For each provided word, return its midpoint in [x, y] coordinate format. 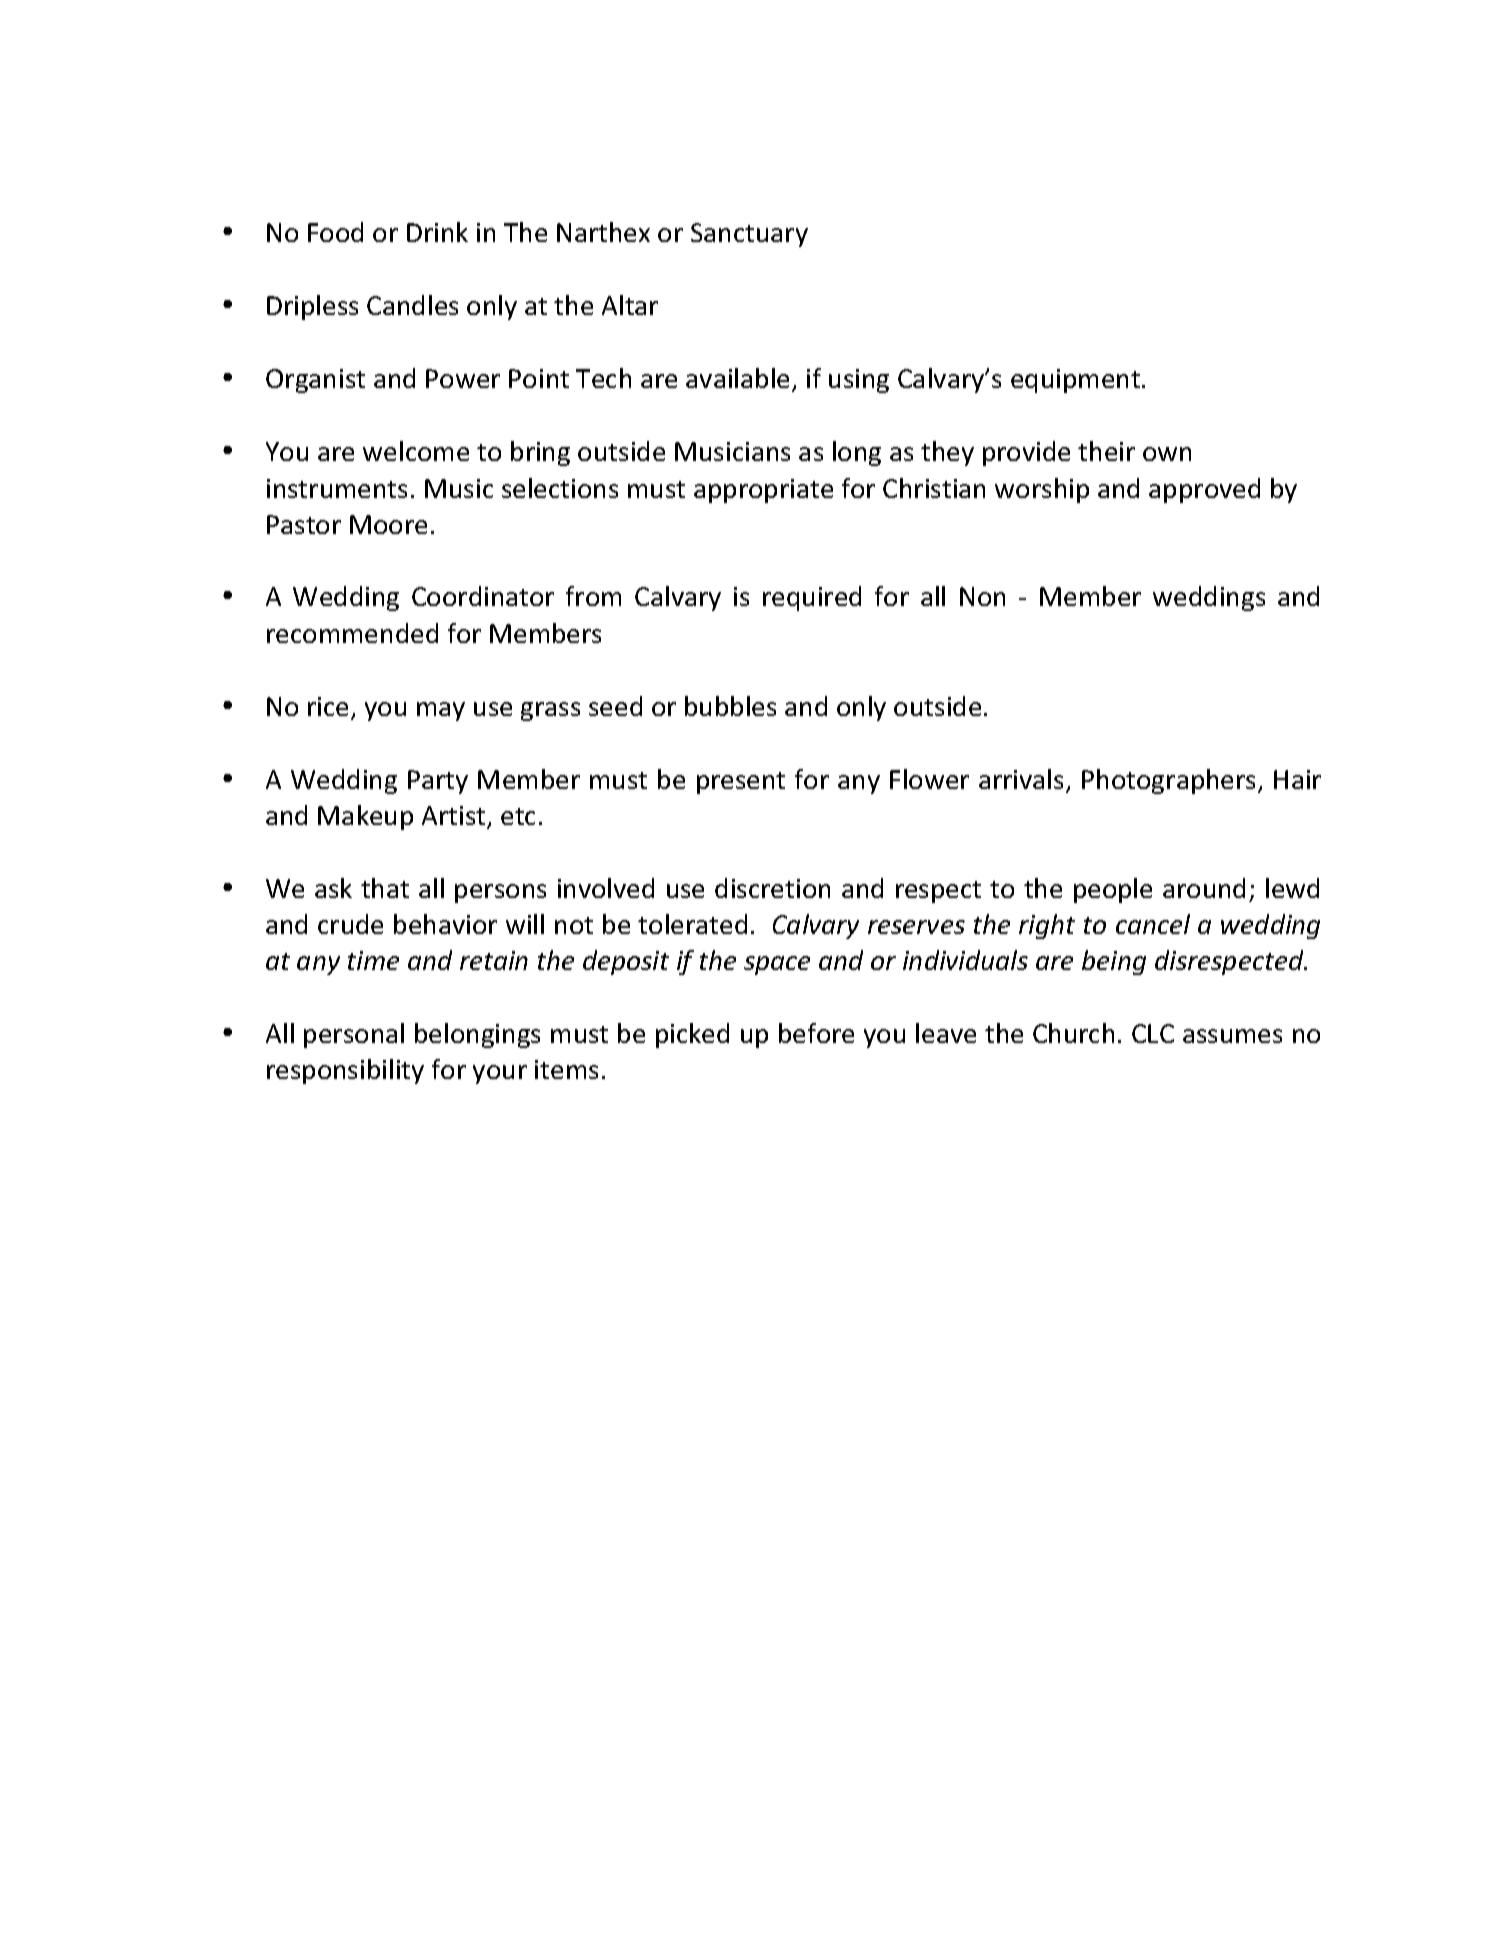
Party [438, 782]
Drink [437, 232]
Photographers [1170, 781]
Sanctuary [749, 235]
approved [1204, 490]
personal [354, 1035]
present [741, 783]
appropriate [763, 491]
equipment [1075, 381]
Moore [388, 524]
